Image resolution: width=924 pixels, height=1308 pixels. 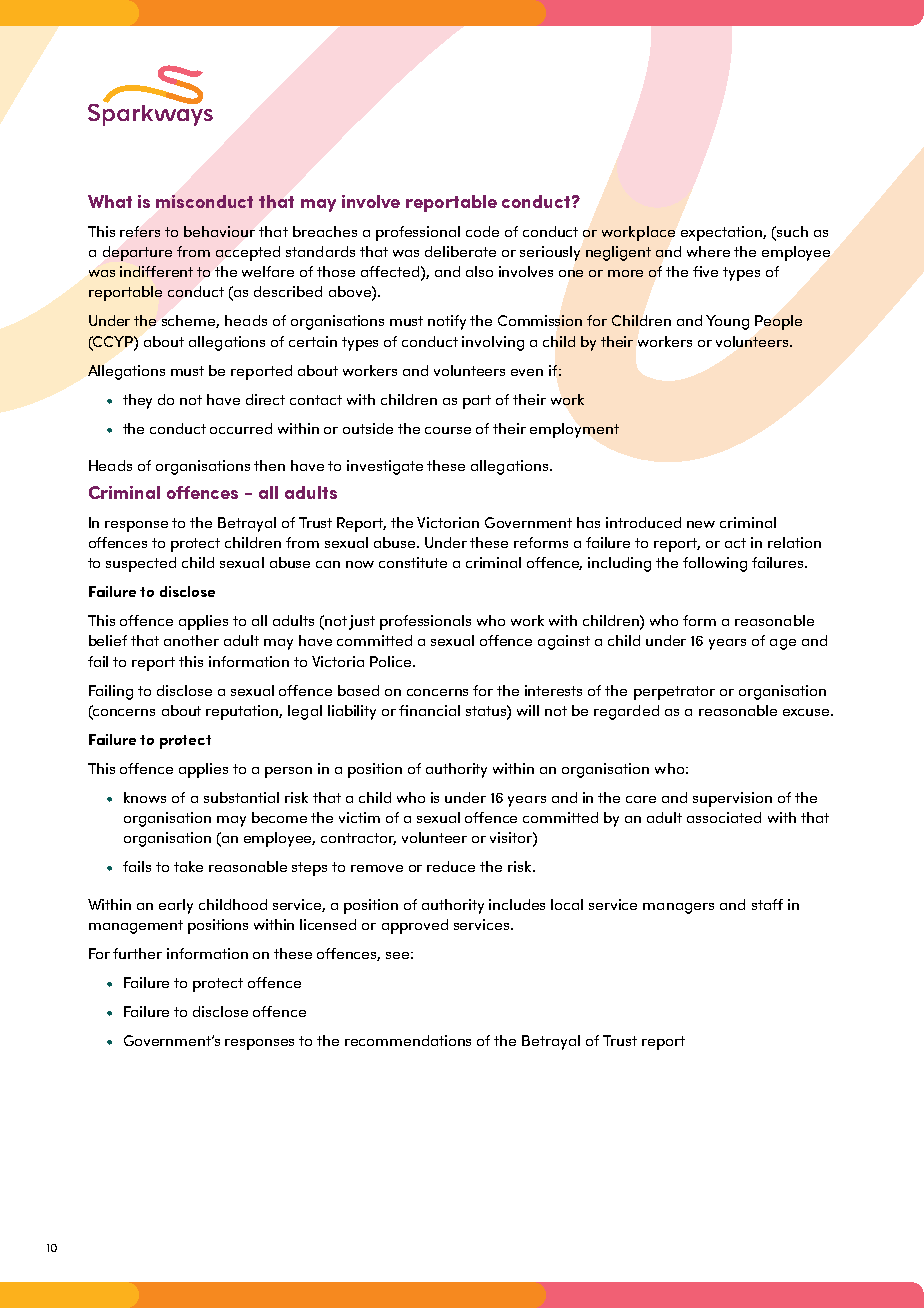 I want to click on financial, so click(x=429, y=710).
